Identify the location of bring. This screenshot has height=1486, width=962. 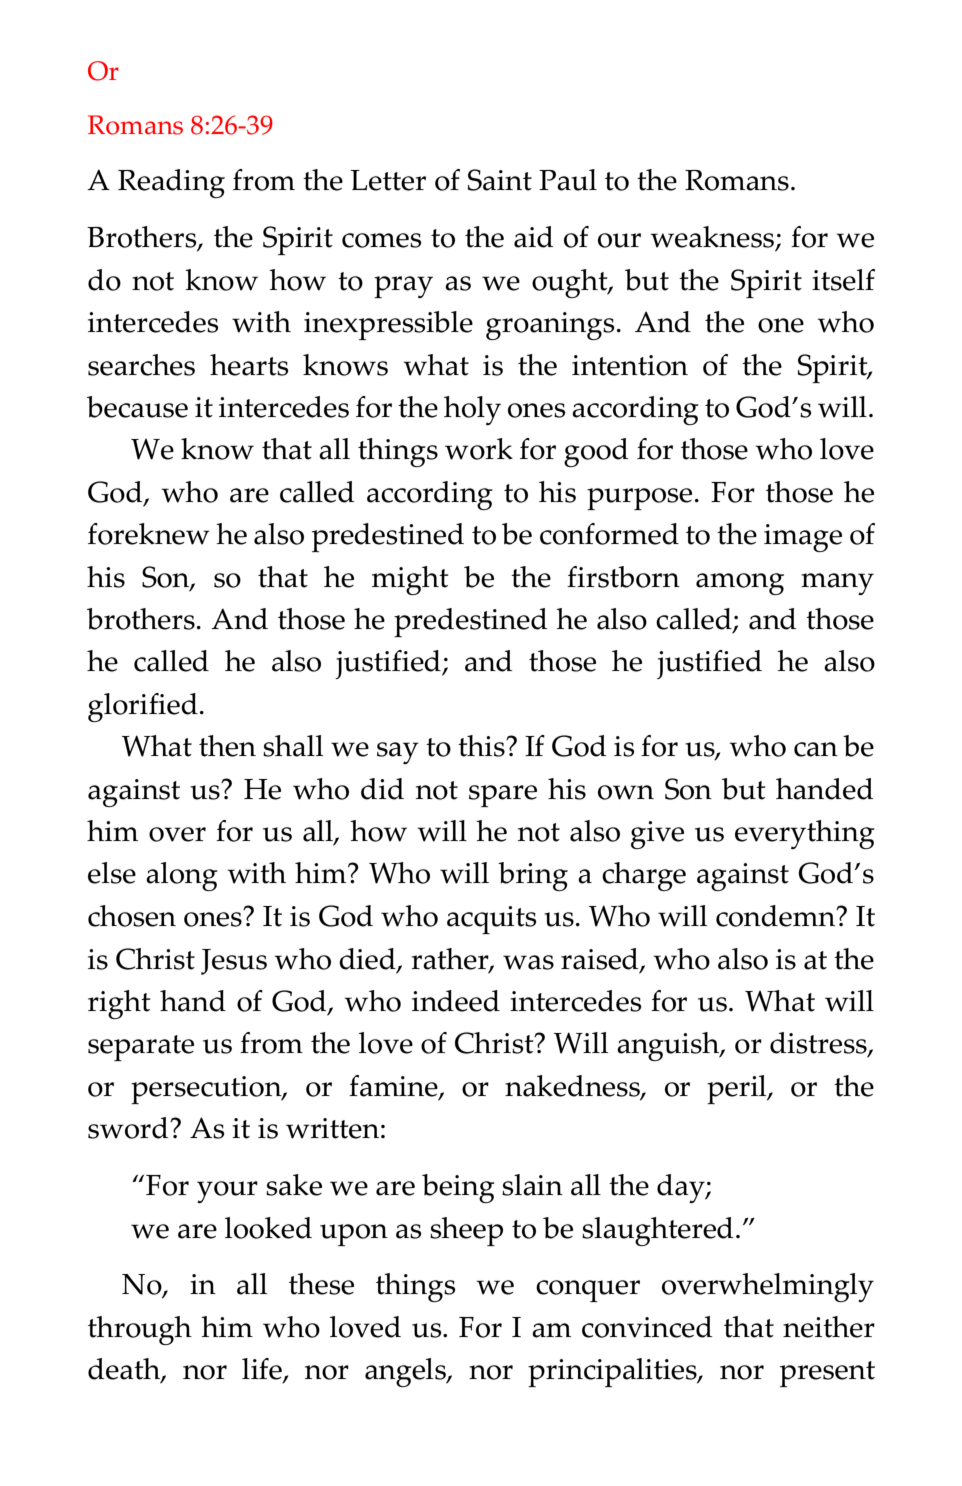
(533, 876).
